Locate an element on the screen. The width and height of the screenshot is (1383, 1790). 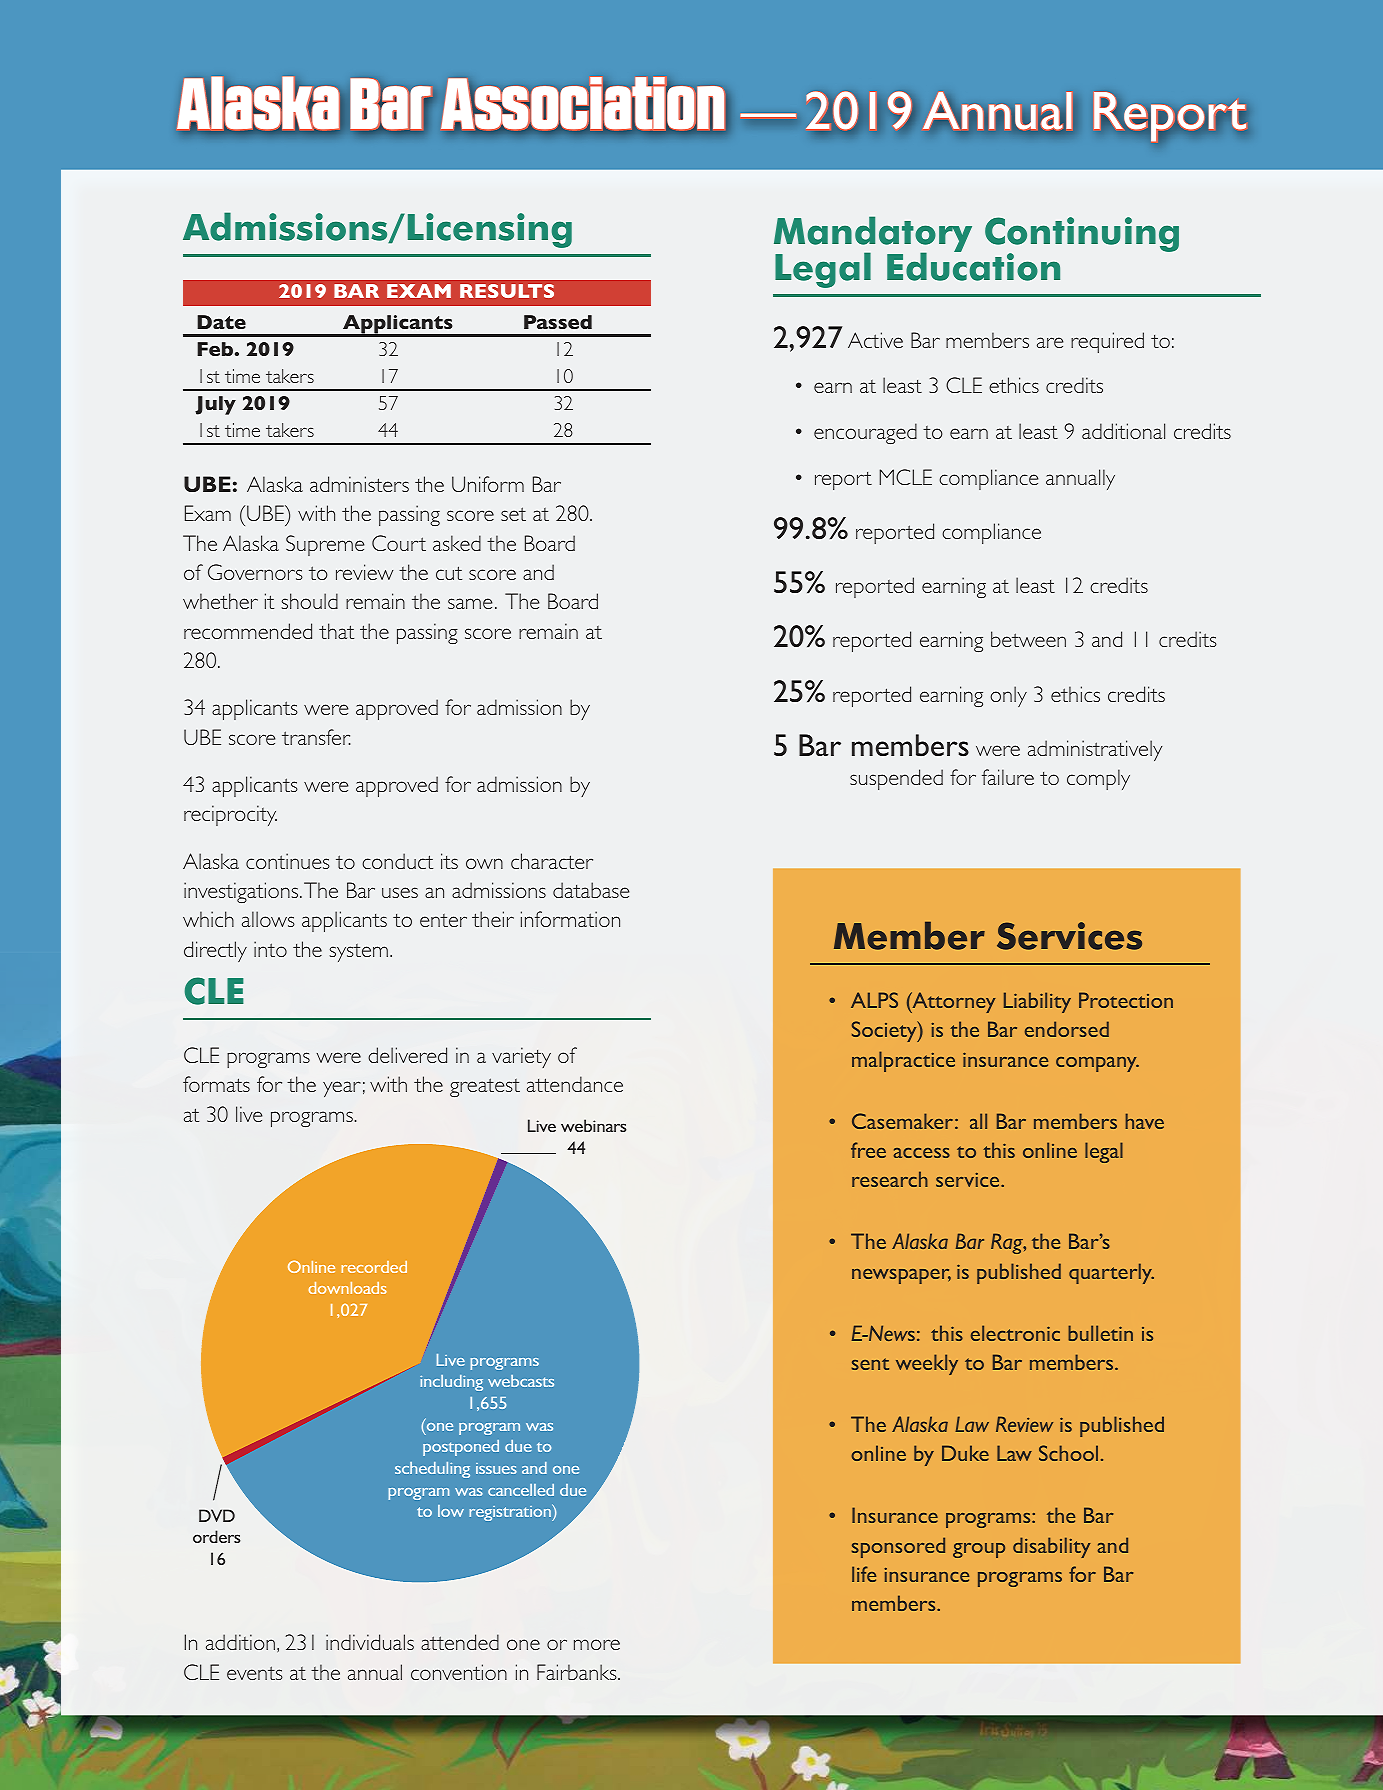
Liability is located at coordinates (1037, 1002).
